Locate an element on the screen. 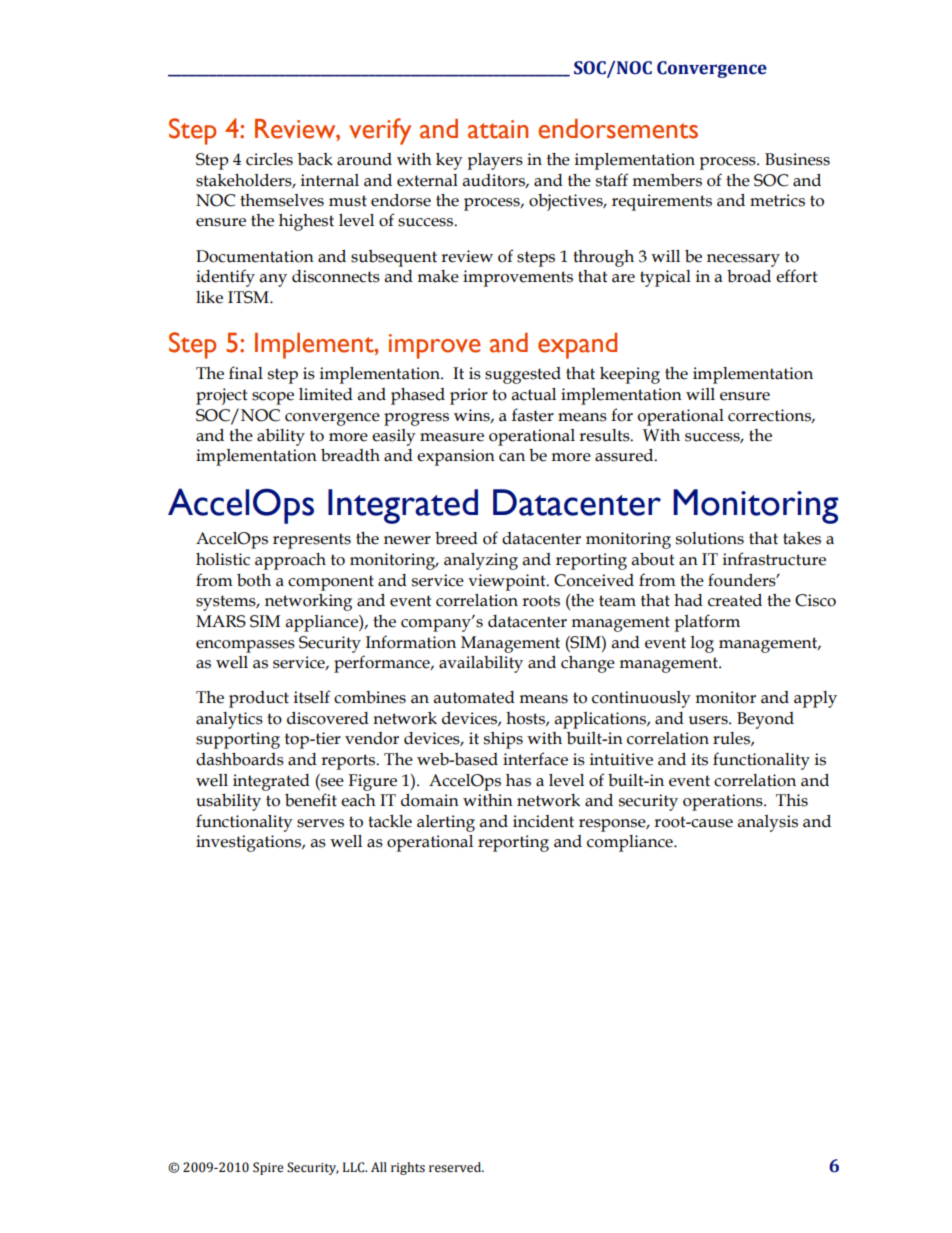 This screenshot has height=1233, width=952. benefit is located at coordinates (311, 800).
